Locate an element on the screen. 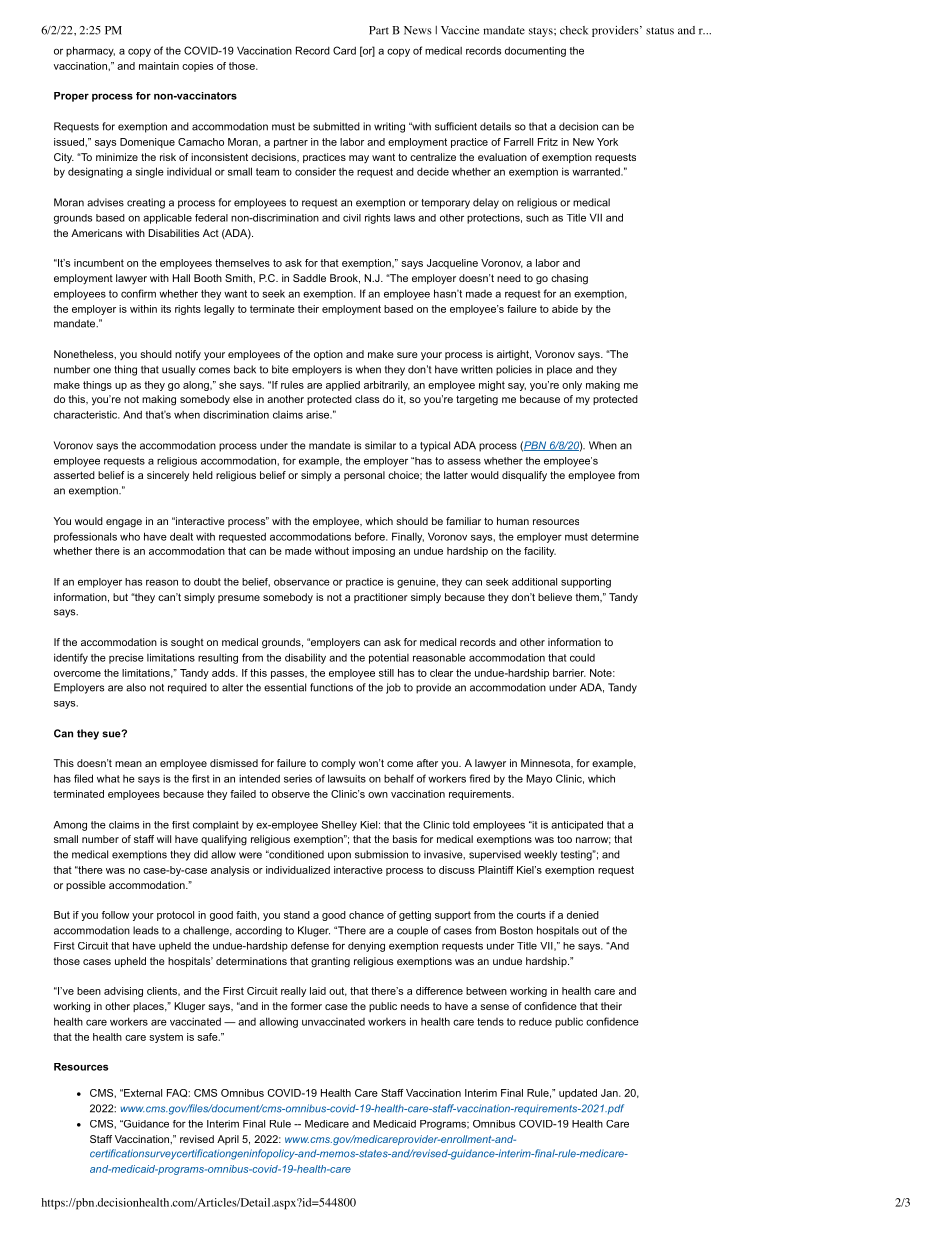 The image size is (952, 1233). system is located at coordinates (166, 1038).
